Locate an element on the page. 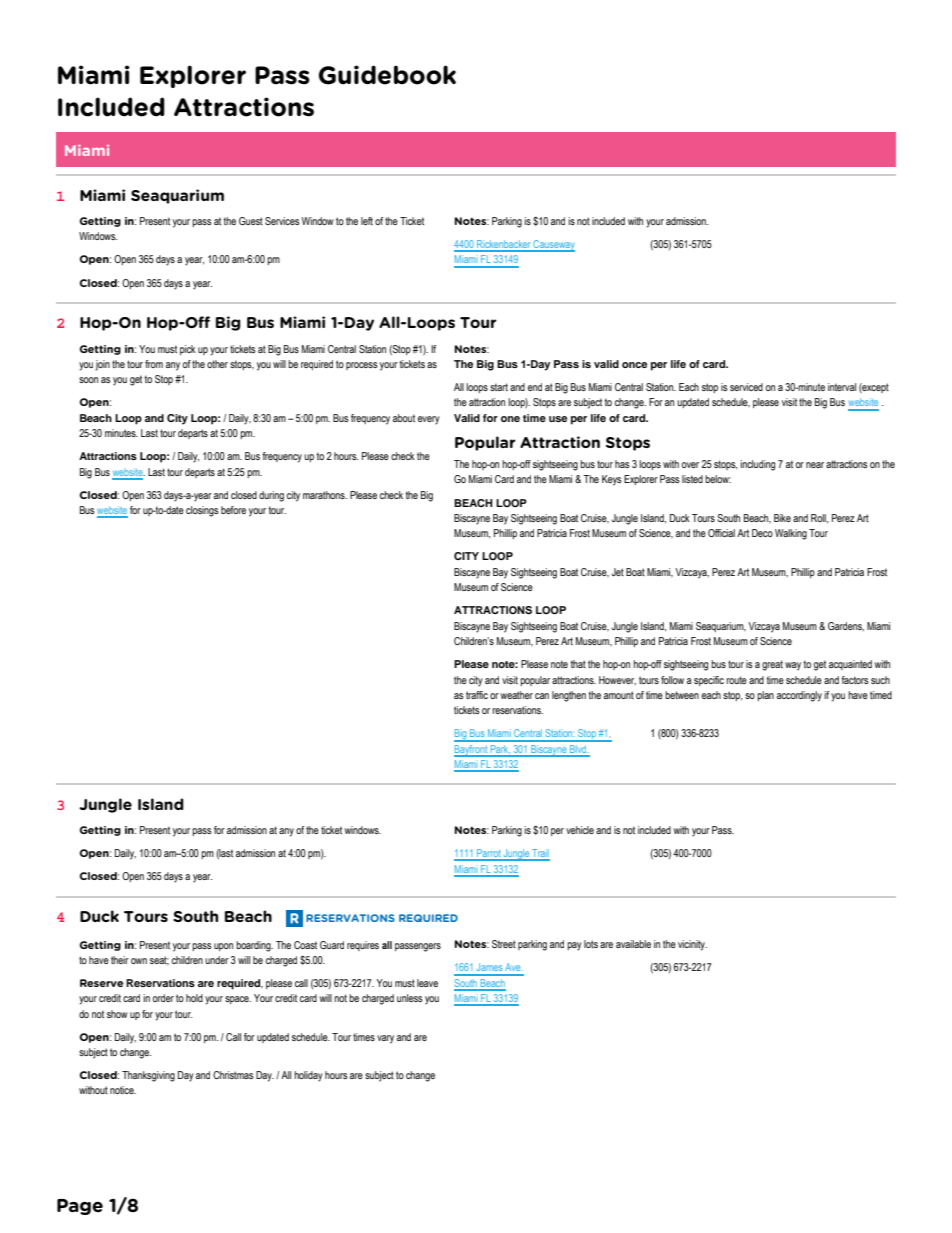 The image size is (952, 1233). great is located at coordinates (772, 665).
